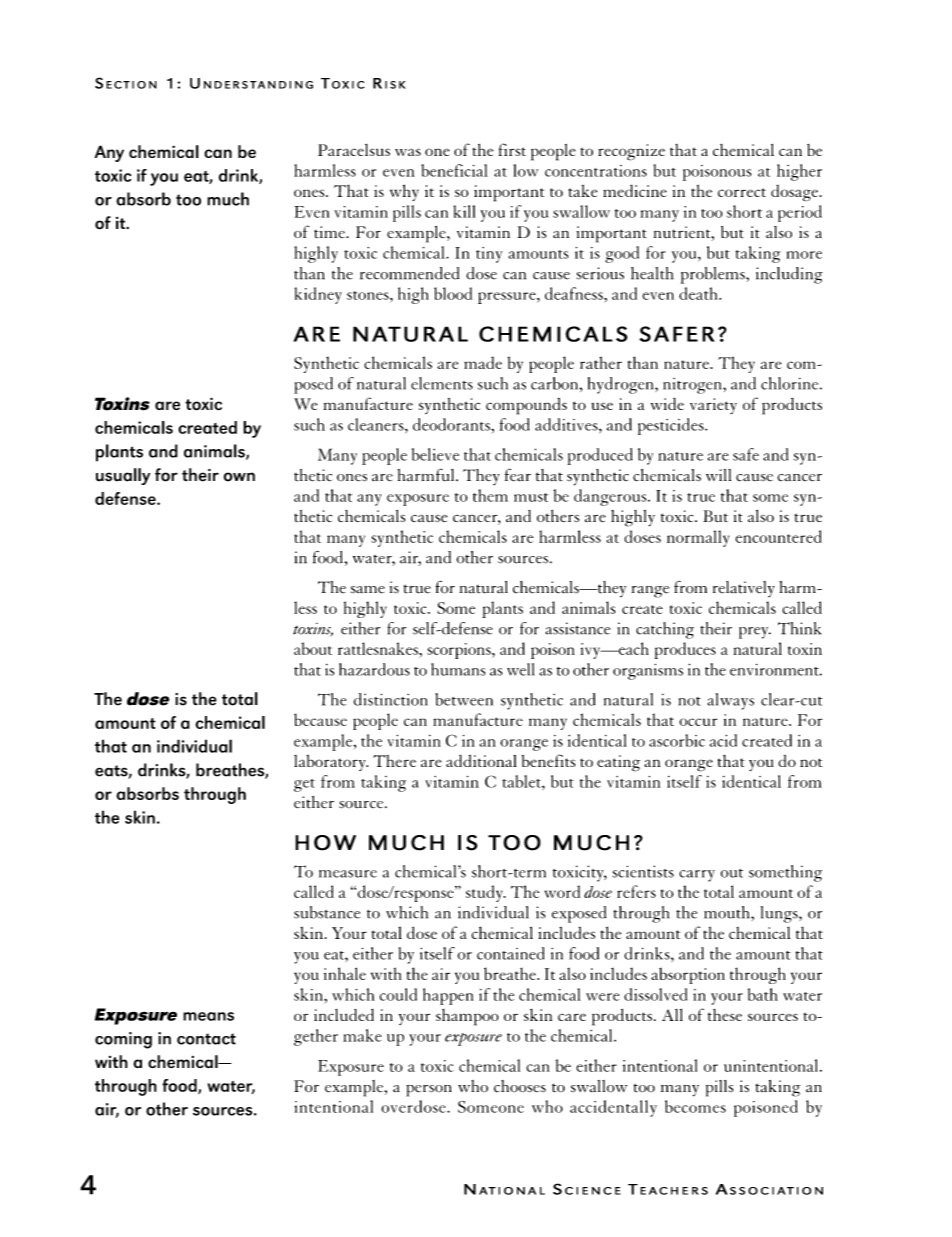 The height and width of the document is (1237, 952). Describe the element at coordinates (331, 763) in the document. I see `laboratory` at that location.
